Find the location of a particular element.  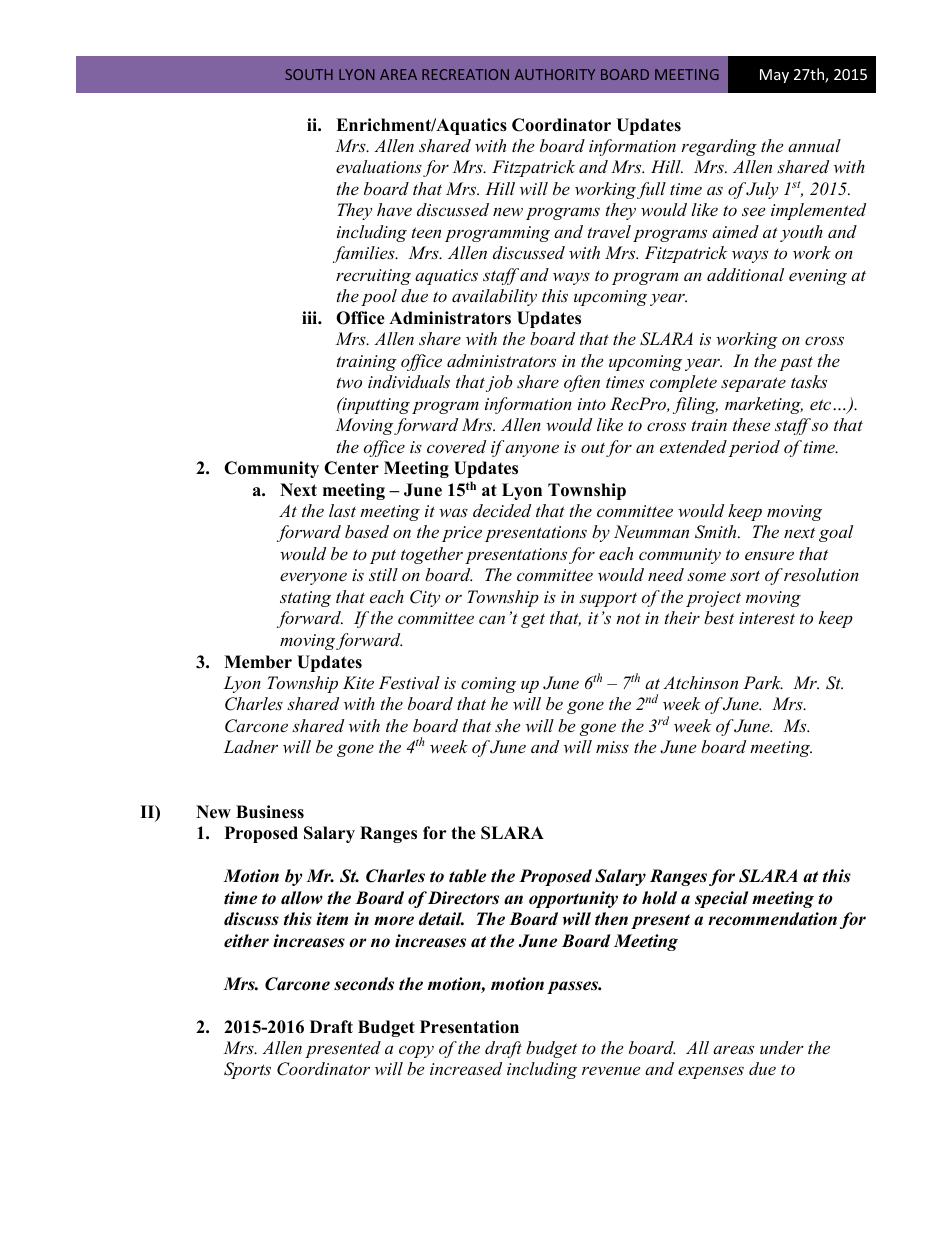

sort is located at coordinates (745, 576).
